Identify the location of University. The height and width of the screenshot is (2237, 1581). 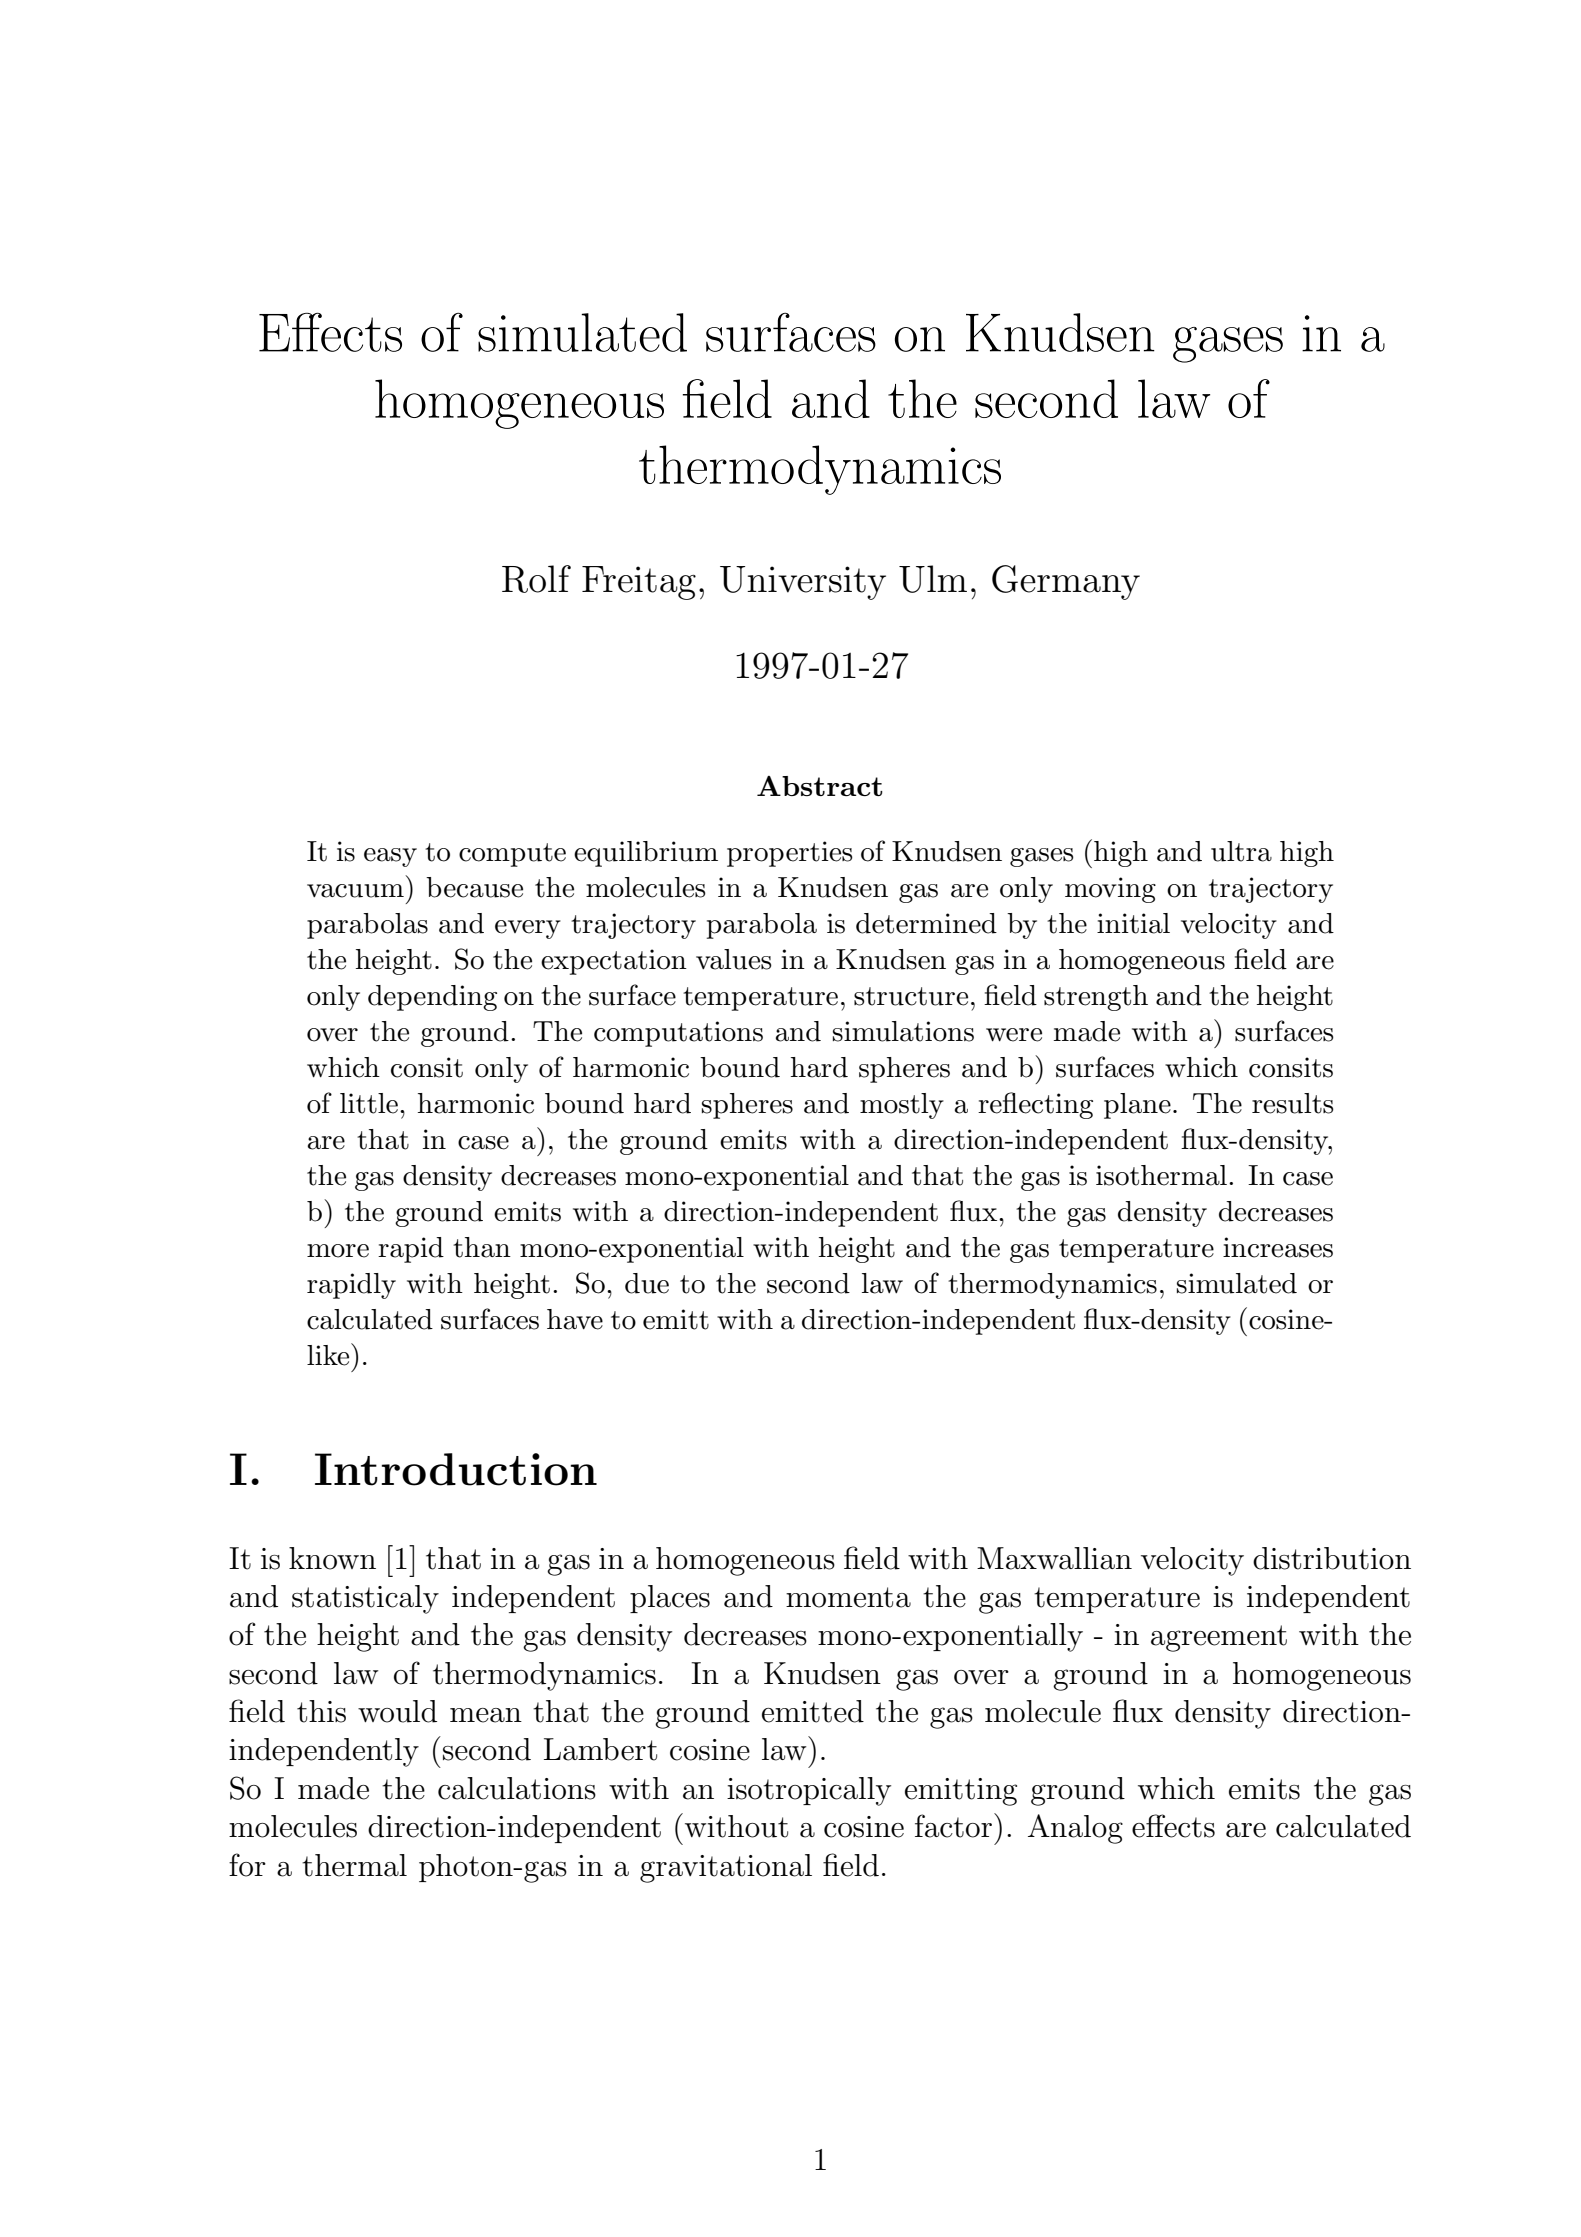
(803, 583).
